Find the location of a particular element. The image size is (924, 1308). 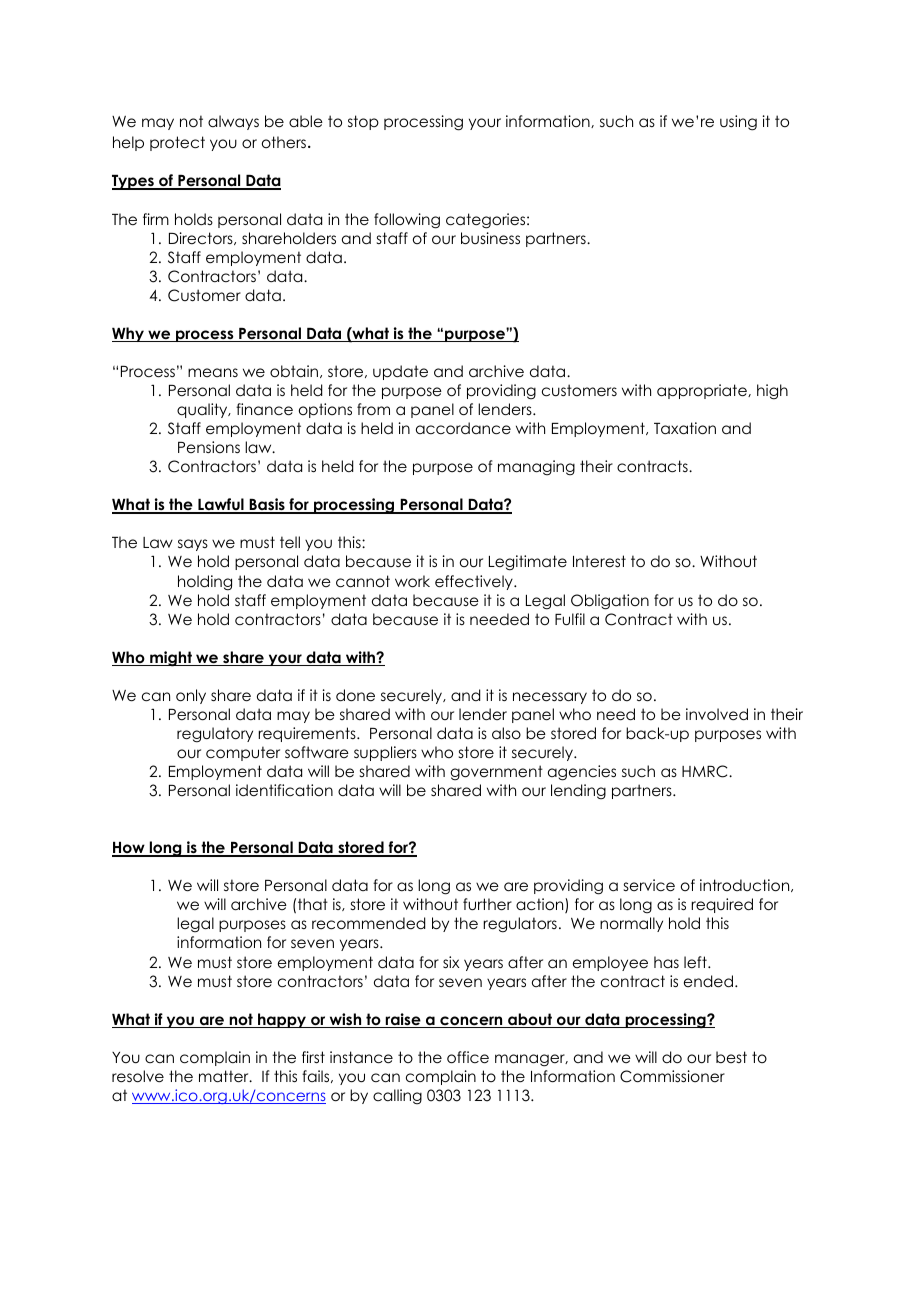

means is located at coordinates (213, 372).
